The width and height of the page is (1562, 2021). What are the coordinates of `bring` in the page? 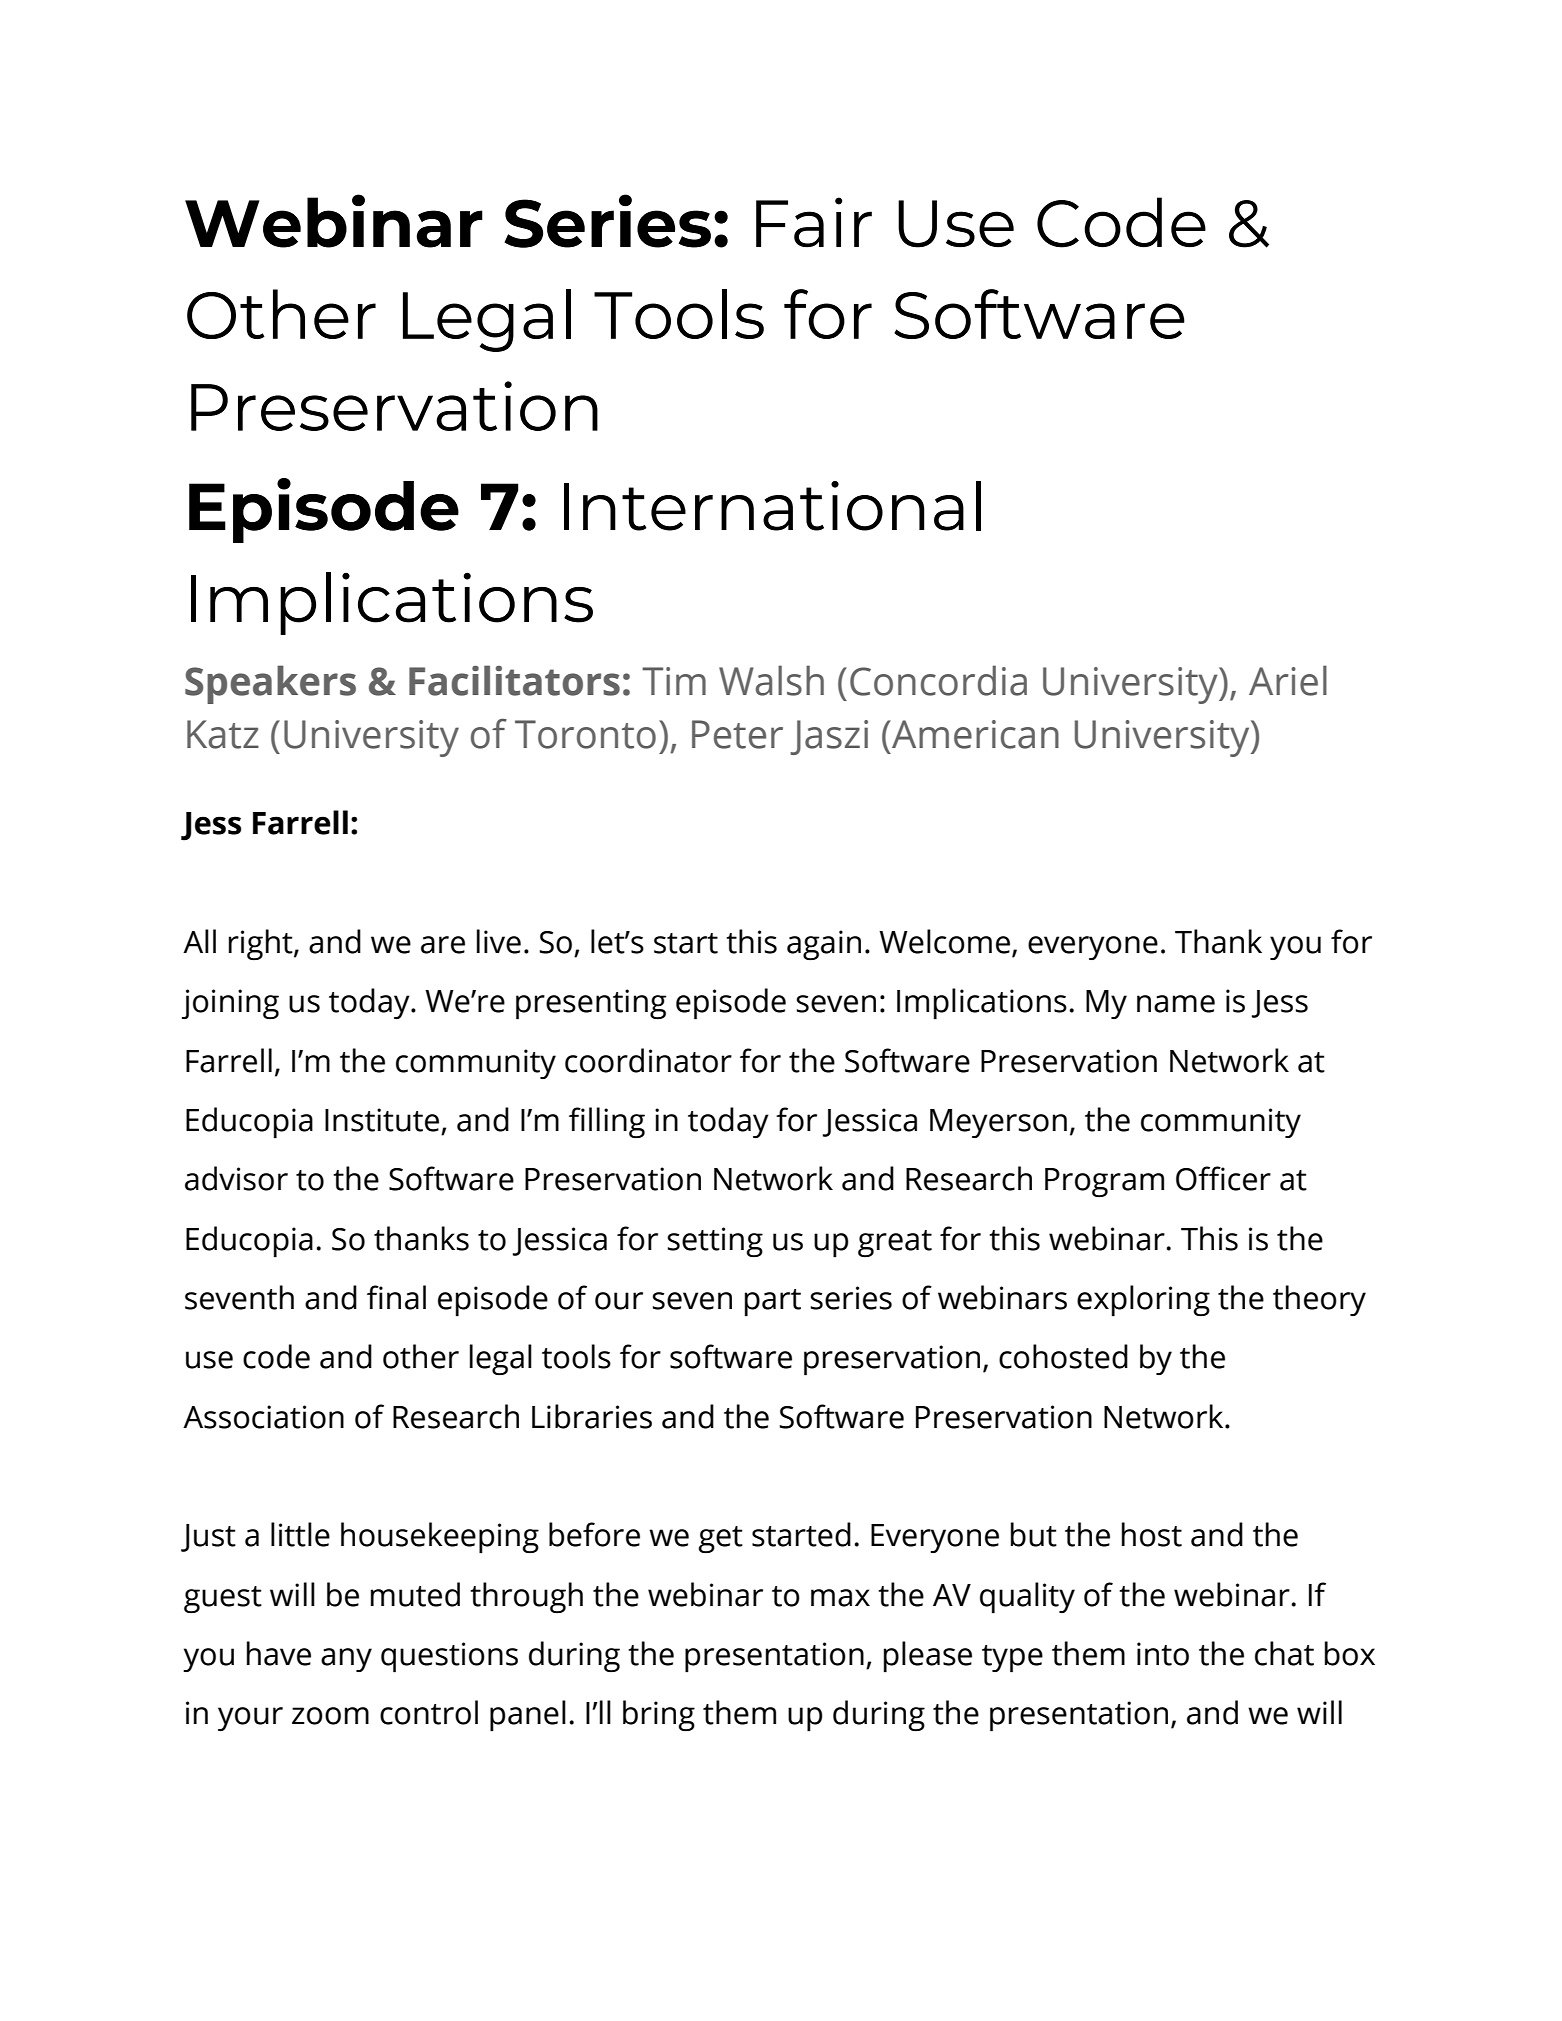 It's located at (659, 1715).
